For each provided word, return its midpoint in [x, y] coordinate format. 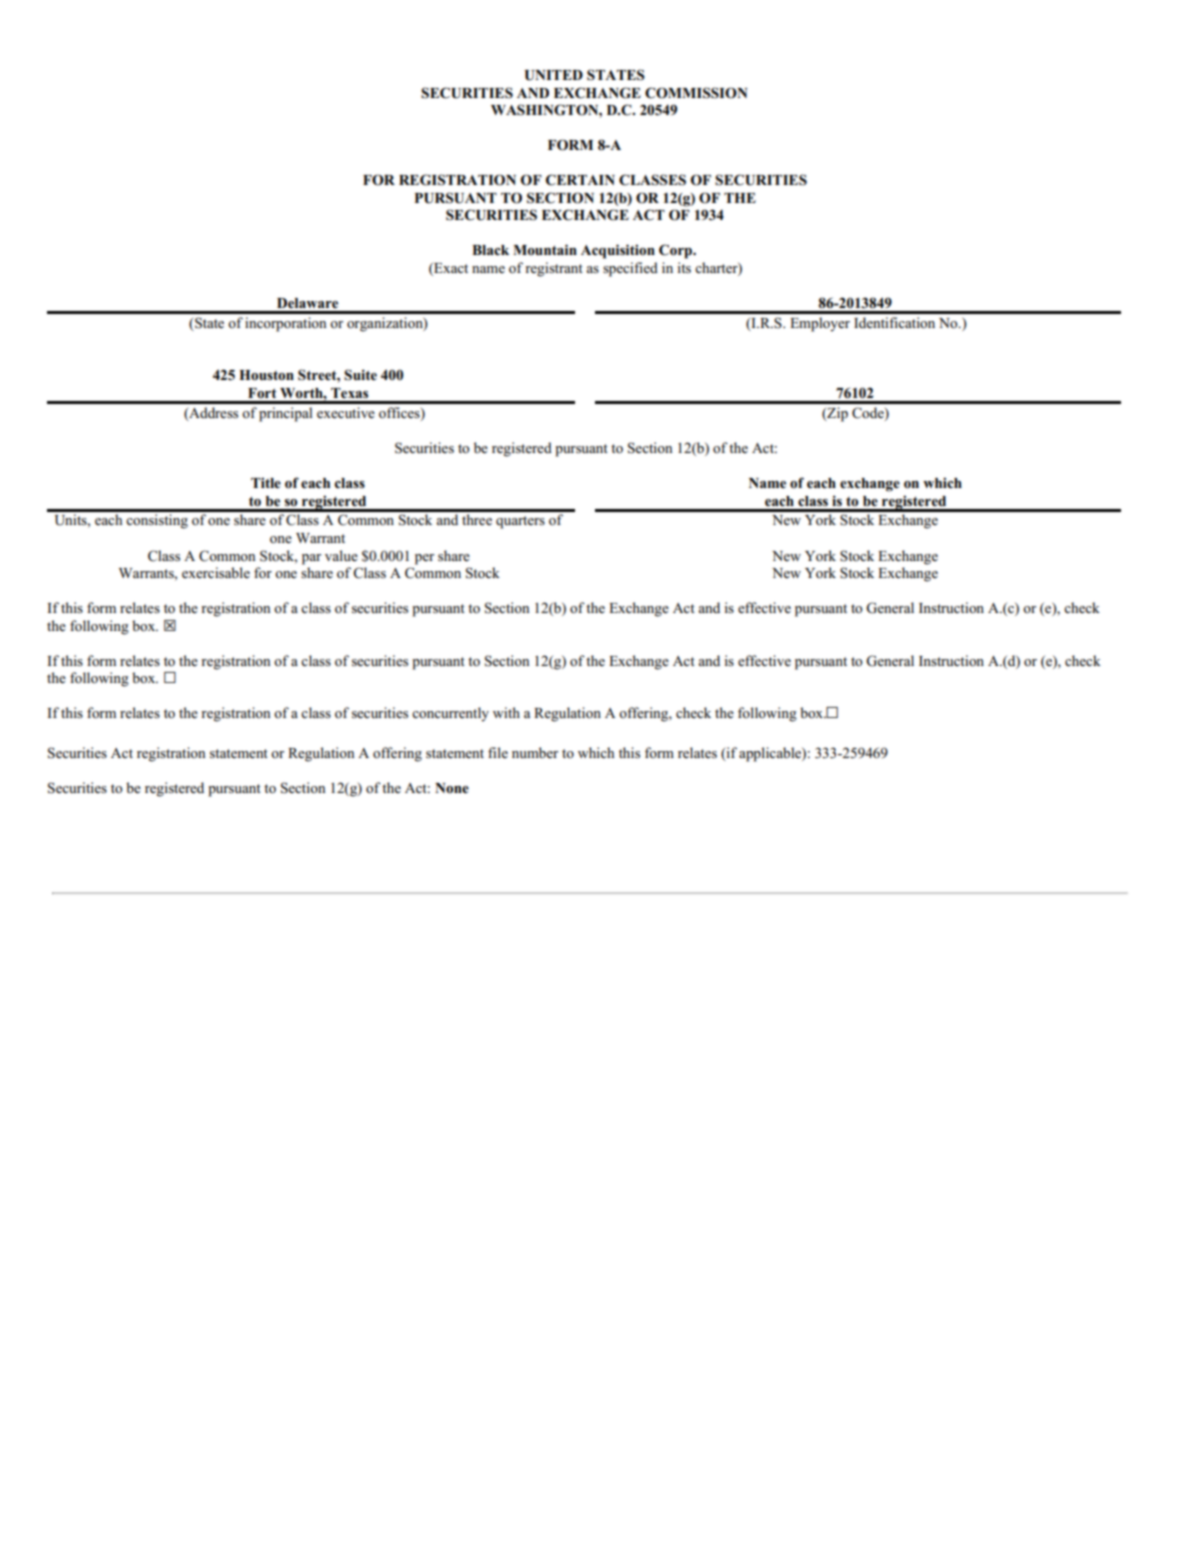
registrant [554, 269]
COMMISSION [696, 93]
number [535, 752]
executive [346, 412]
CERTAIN [580, 180]
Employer [820, 324]
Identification [894, 322]
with [506, 712]
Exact [450, 269]
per [424, 559]
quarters [520, 522]
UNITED [554, 75]
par [311, 559]
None [452, 788]
